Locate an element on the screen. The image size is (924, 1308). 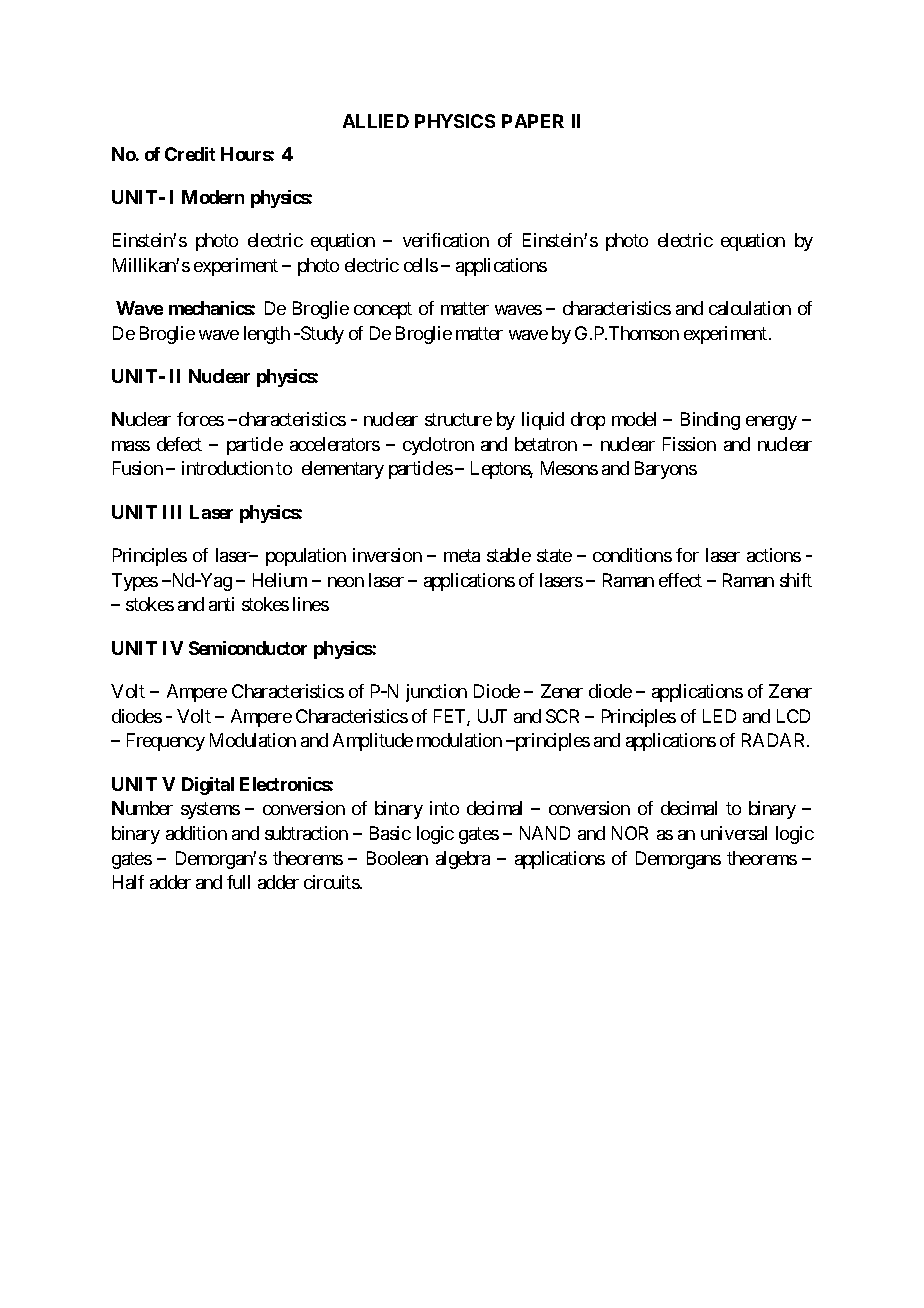
addition is located at coordinates (196, 833).
